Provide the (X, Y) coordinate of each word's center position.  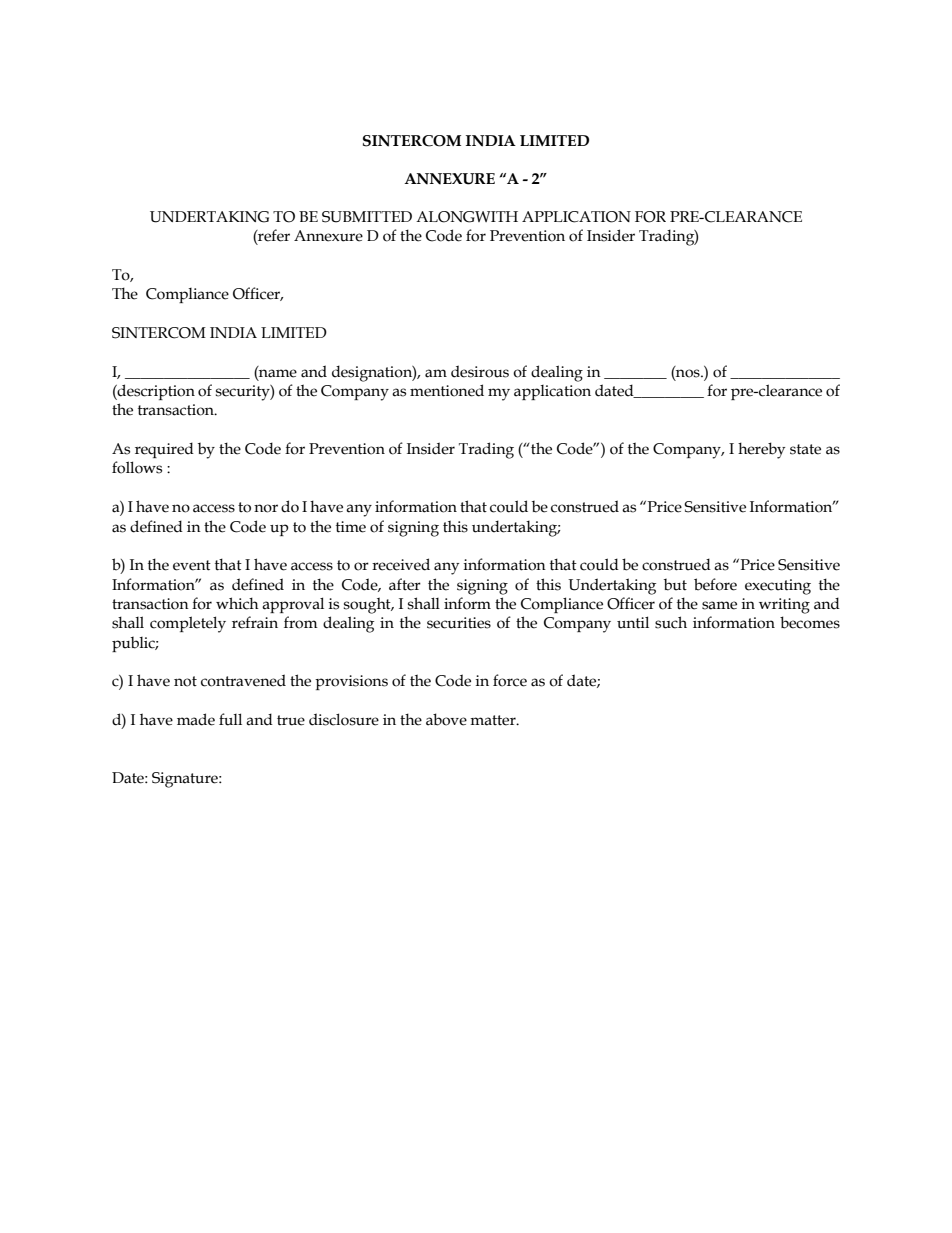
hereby (761, 450)
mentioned (447, 390)
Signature (186, 780)
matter (494, 720)
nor (266, 508)
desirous (480, 371)
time (351, 527)
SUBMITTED (367, 217)
